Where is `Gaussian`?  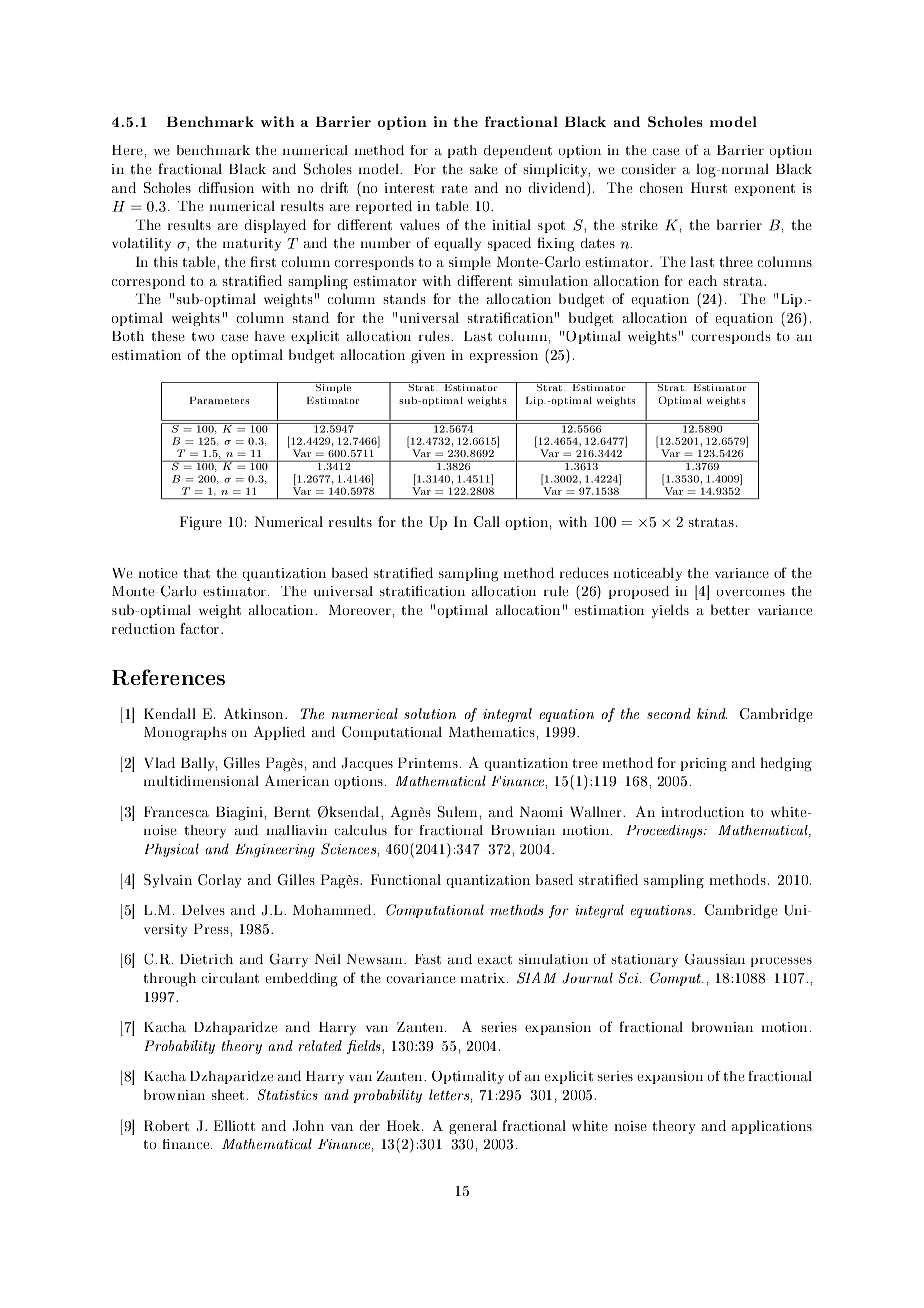 Gaussian is located at coordinates (715, 959).
